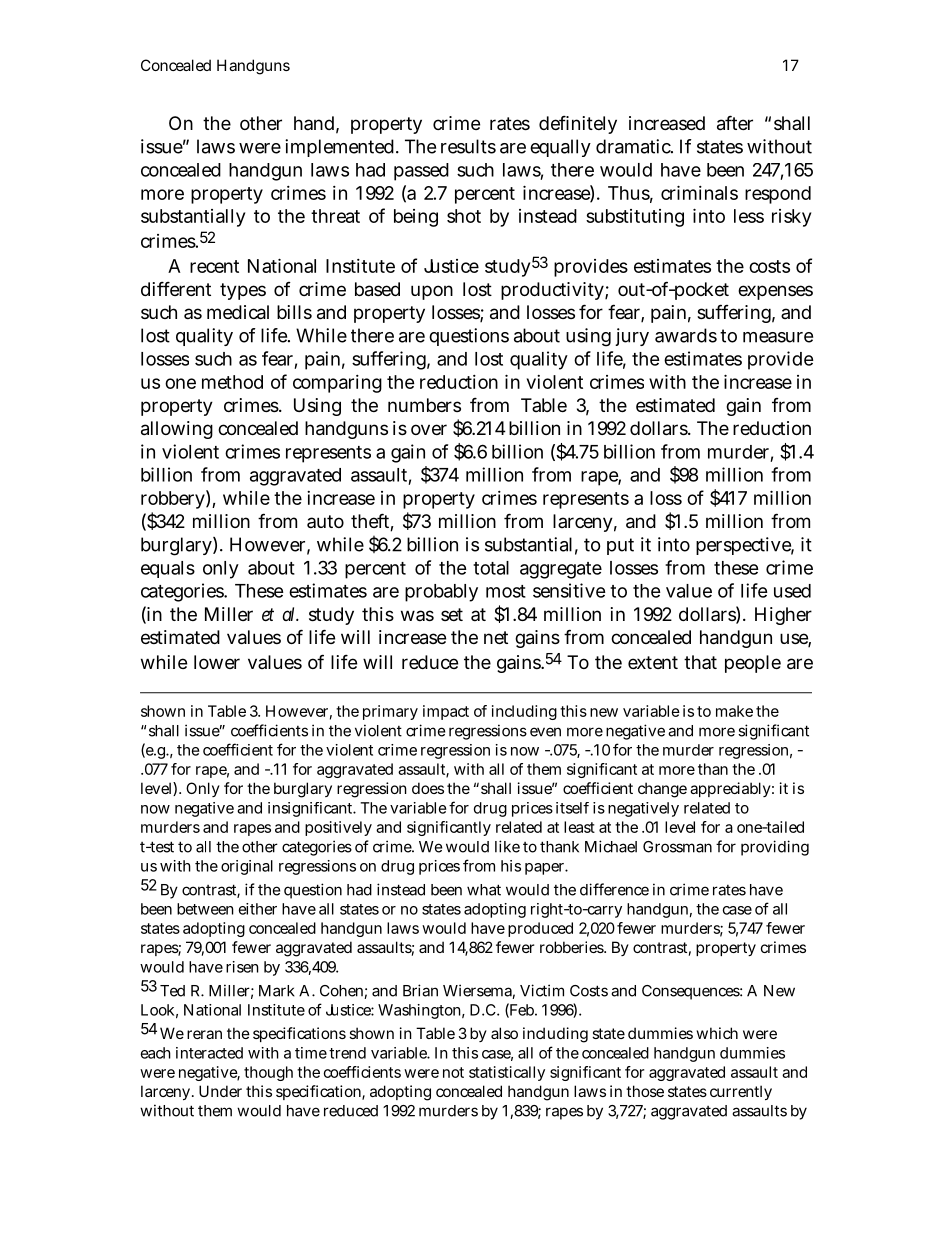  Describe the element at coordinates (217, 662) in the page. I see `lower` at that location.
